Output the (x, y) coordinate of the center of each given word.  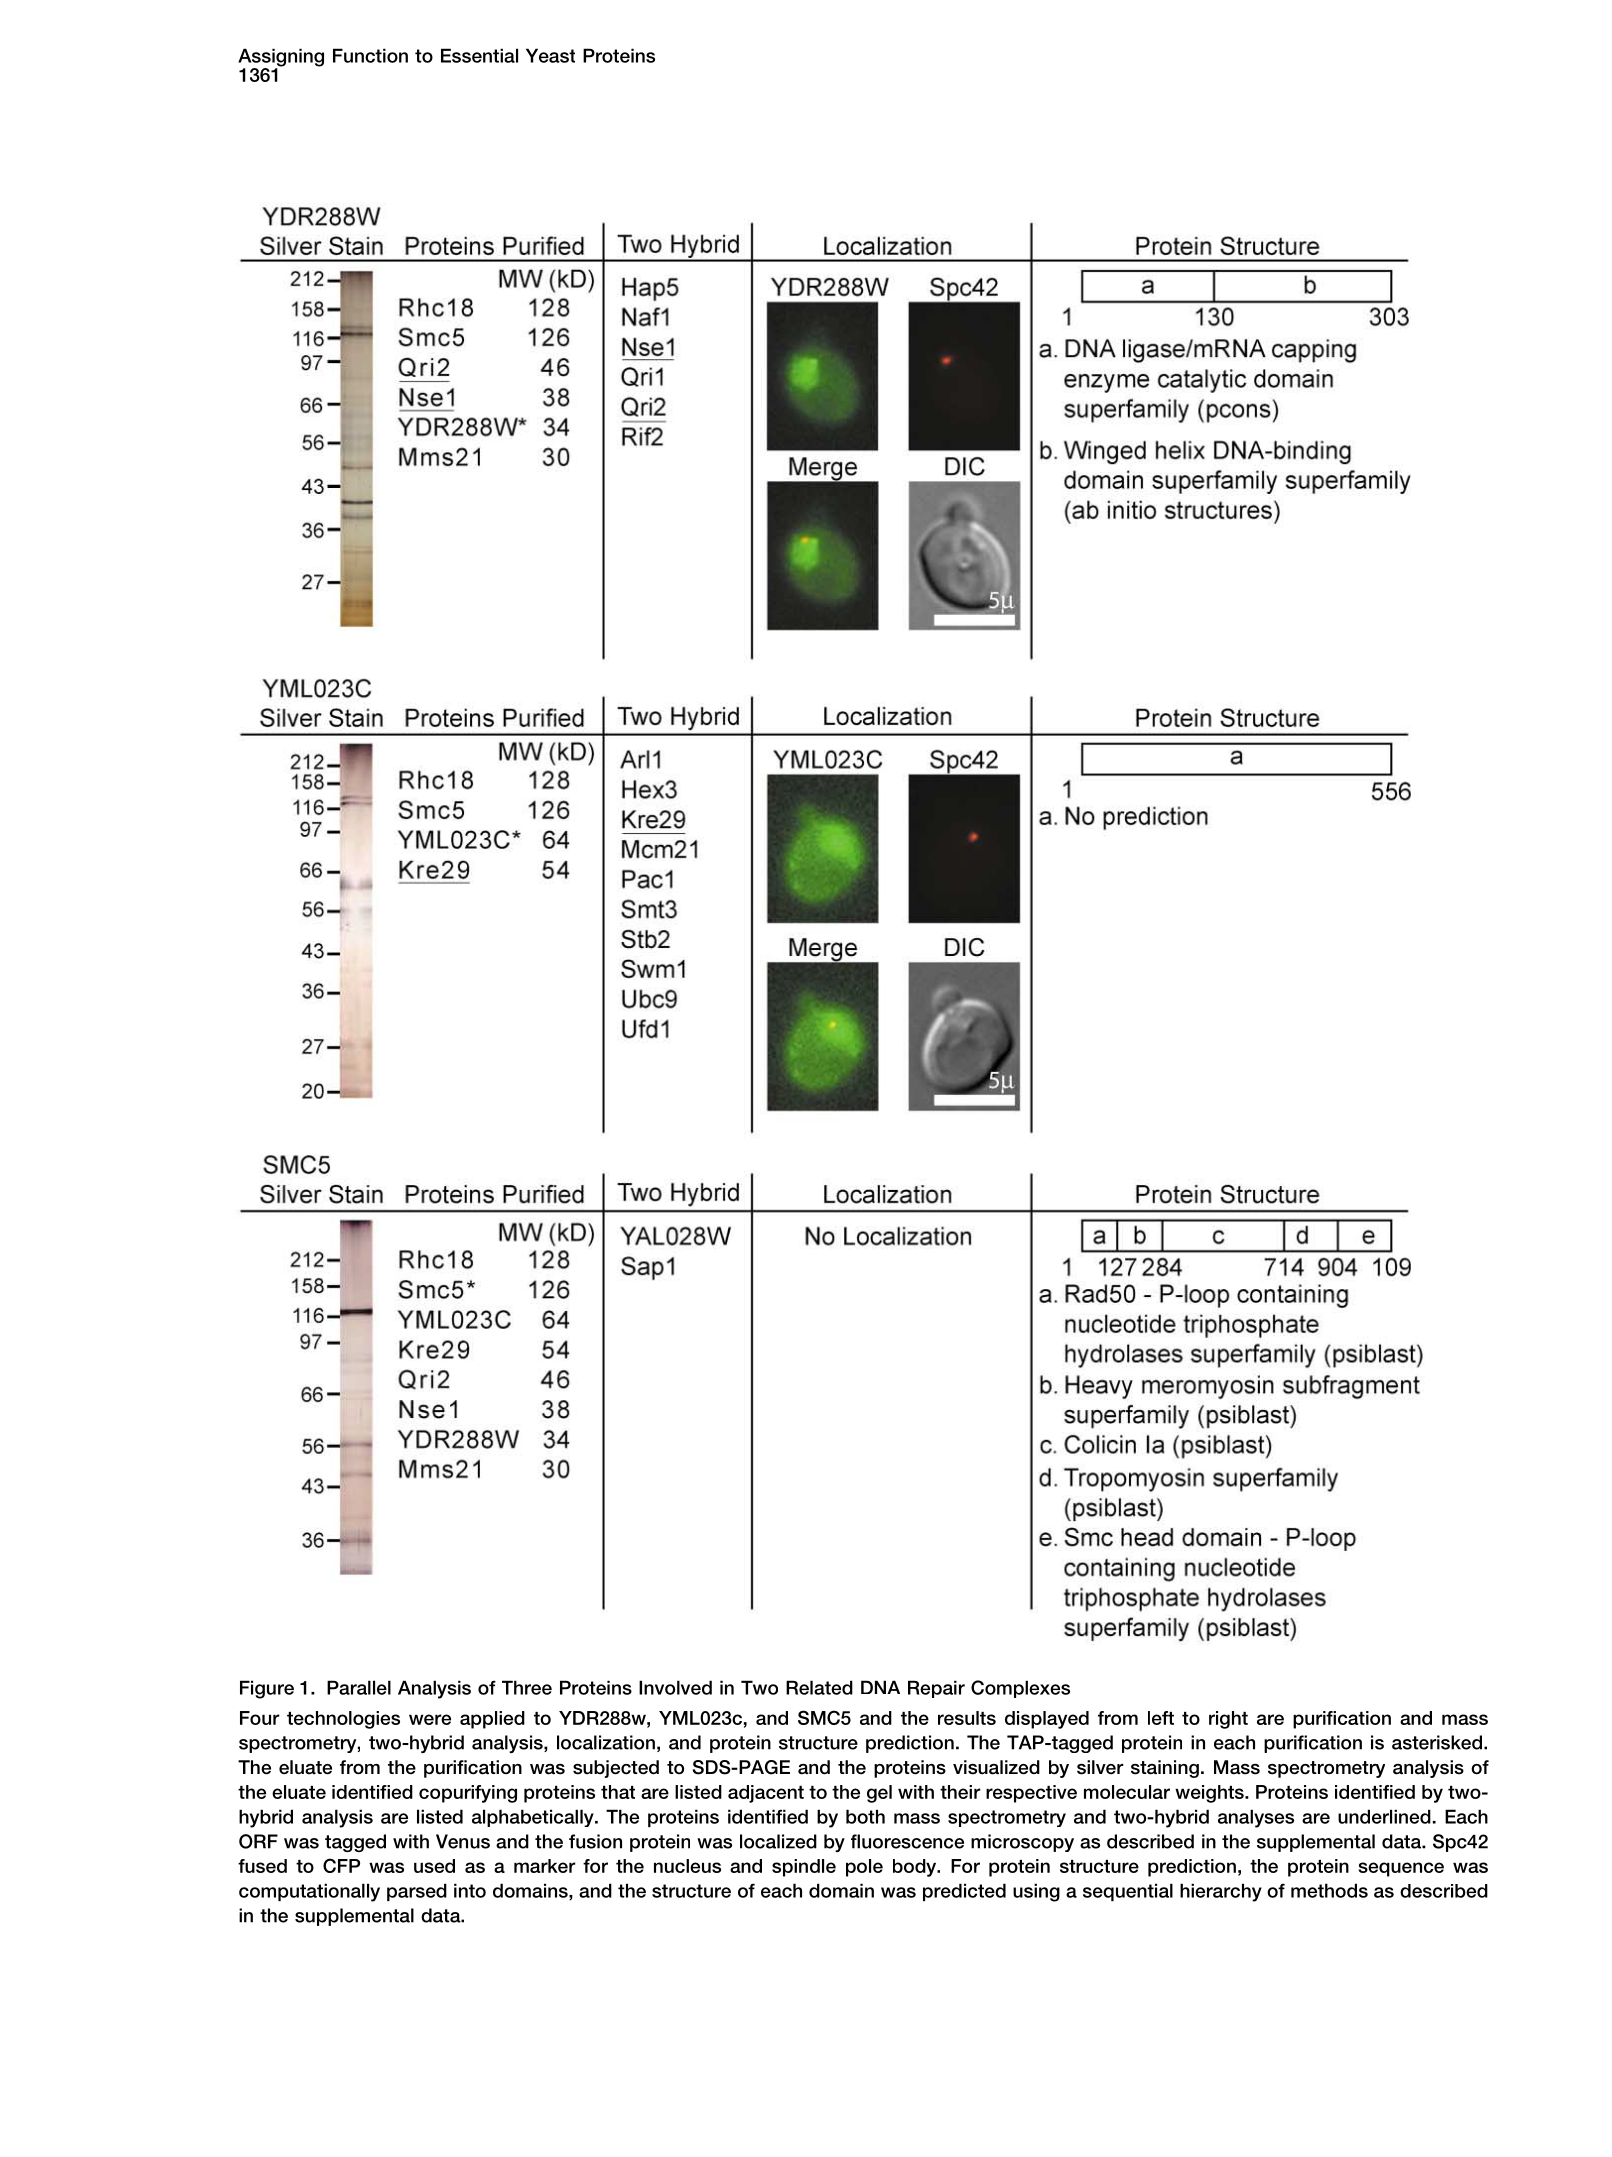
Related (819, 1687)
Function (370, 55)
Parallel (359, 1687)
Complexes (1020, 1689)
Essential (479, 55)
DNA (880, 1687)
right (1228, 1720)
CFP (341, 1865)
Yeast (550, 55)
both (865, 1816)
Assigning (281, 58)
